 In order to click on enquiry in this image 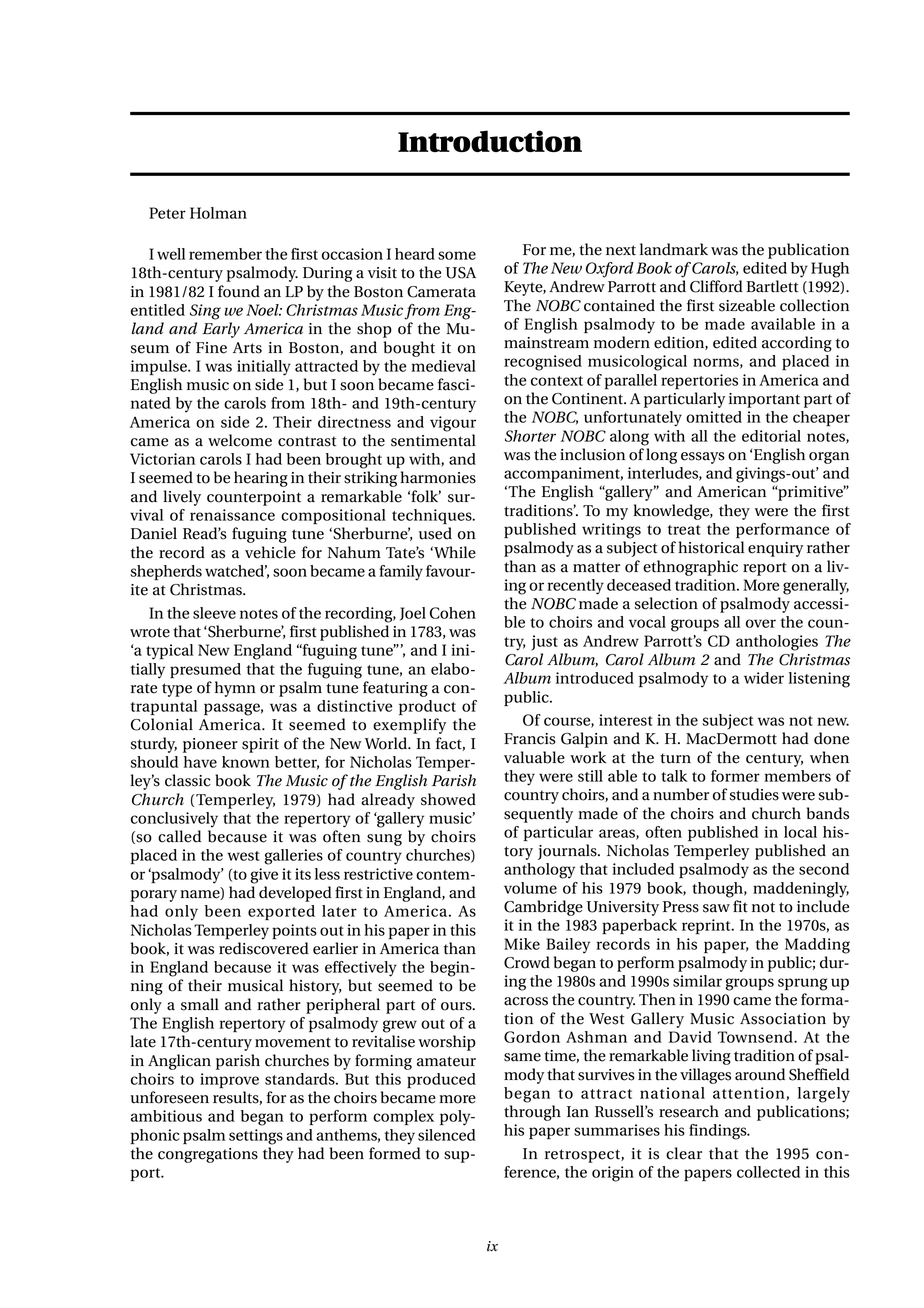, I will do `click(775, 549)`.
